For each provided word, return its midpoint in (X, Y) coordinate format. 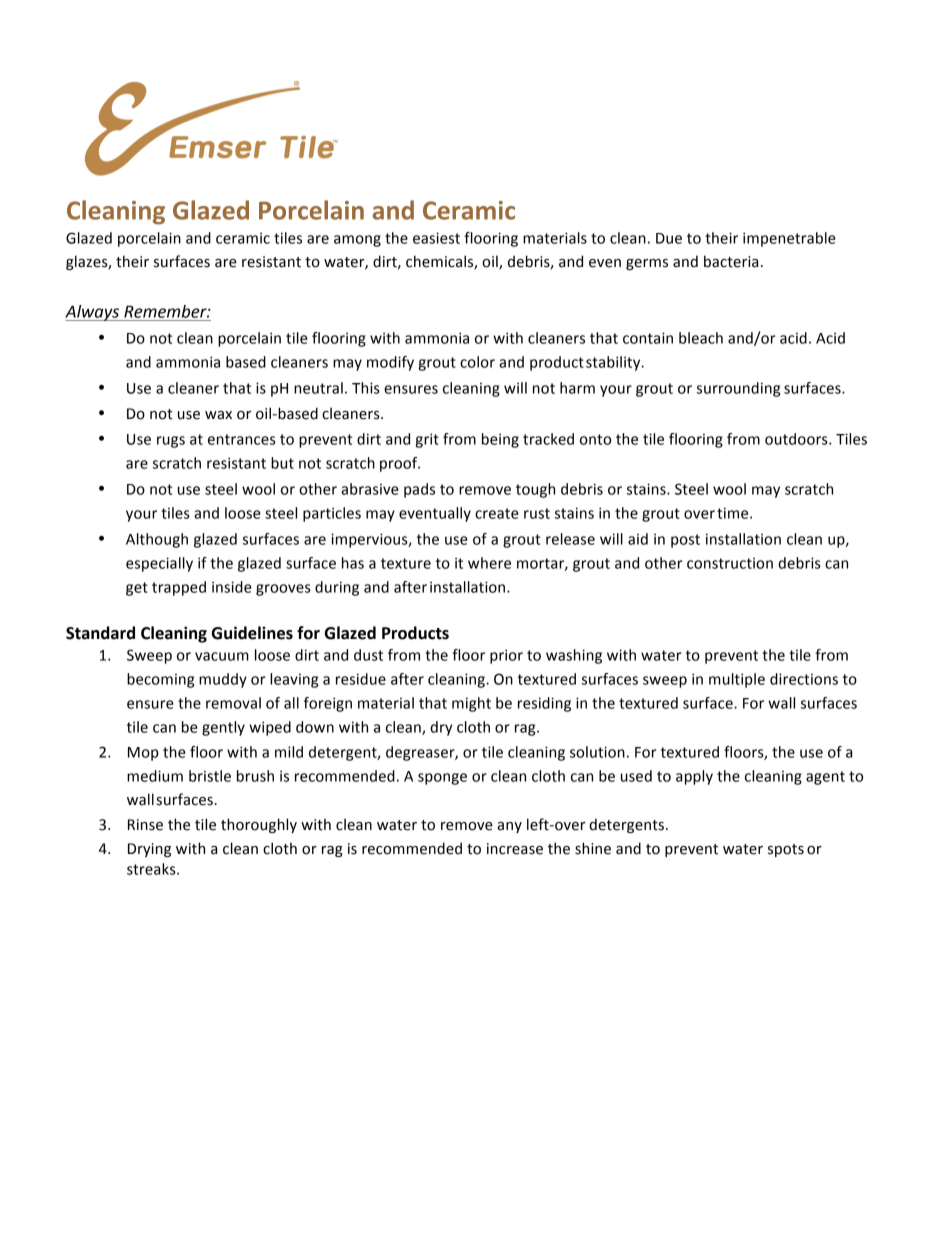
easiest (436, 238)
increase (515, 849)
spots (786, 850)
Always (93, 313)
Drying (149, 850)
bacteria (731, 261)
